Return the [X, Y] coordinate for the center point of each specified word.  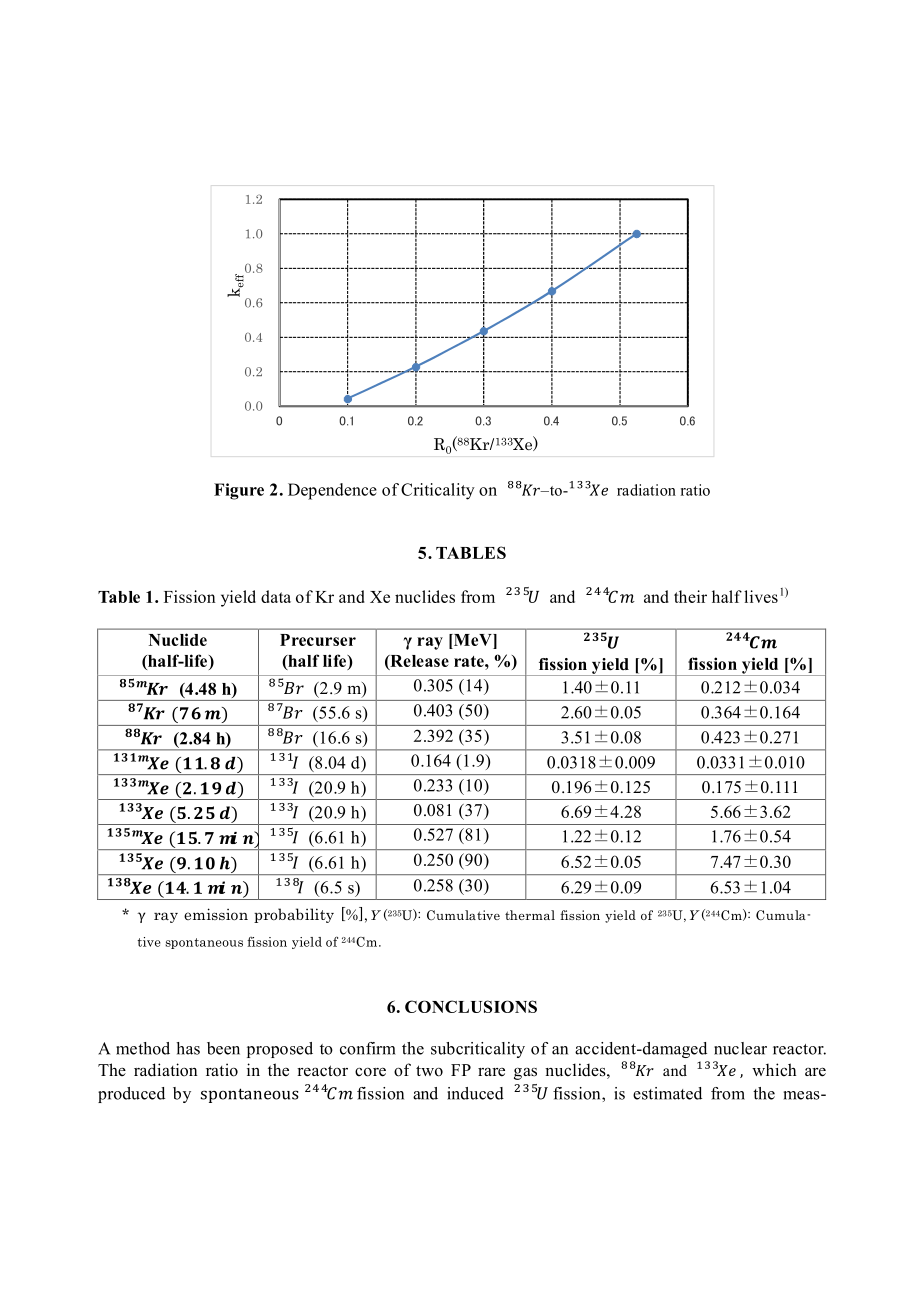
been [223, 1048]
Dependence [332, 491]
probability [294, 915]
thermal [530, 915]
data [276, 596]
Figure [239, 491]
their [690, 596]
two [429, 1071]
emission [216, 914]
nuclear [740, 1048]
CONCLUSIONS [471, 1006]
